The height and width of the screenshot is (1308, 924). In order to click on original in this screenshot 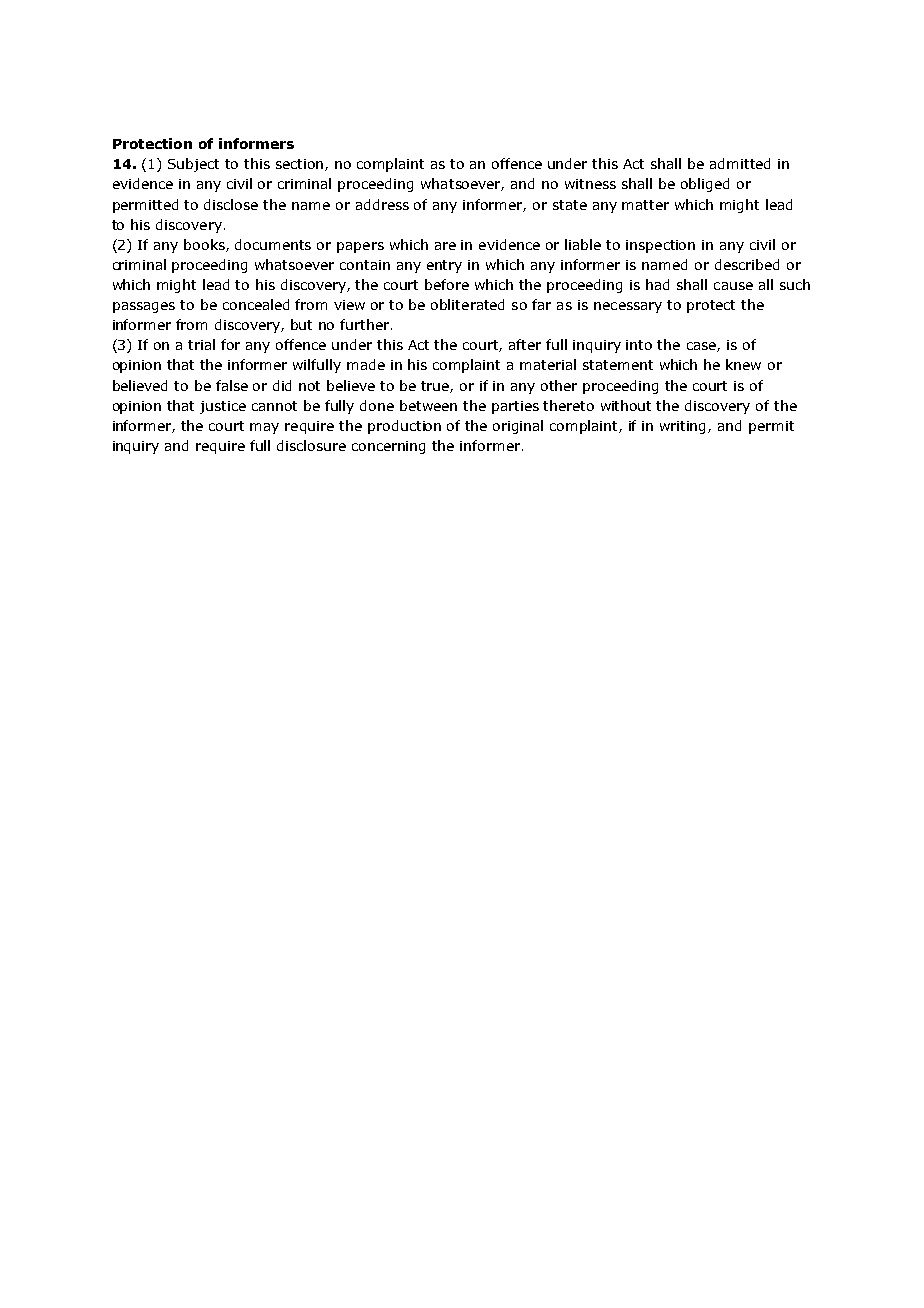, I will do `click(518, 427)`.
